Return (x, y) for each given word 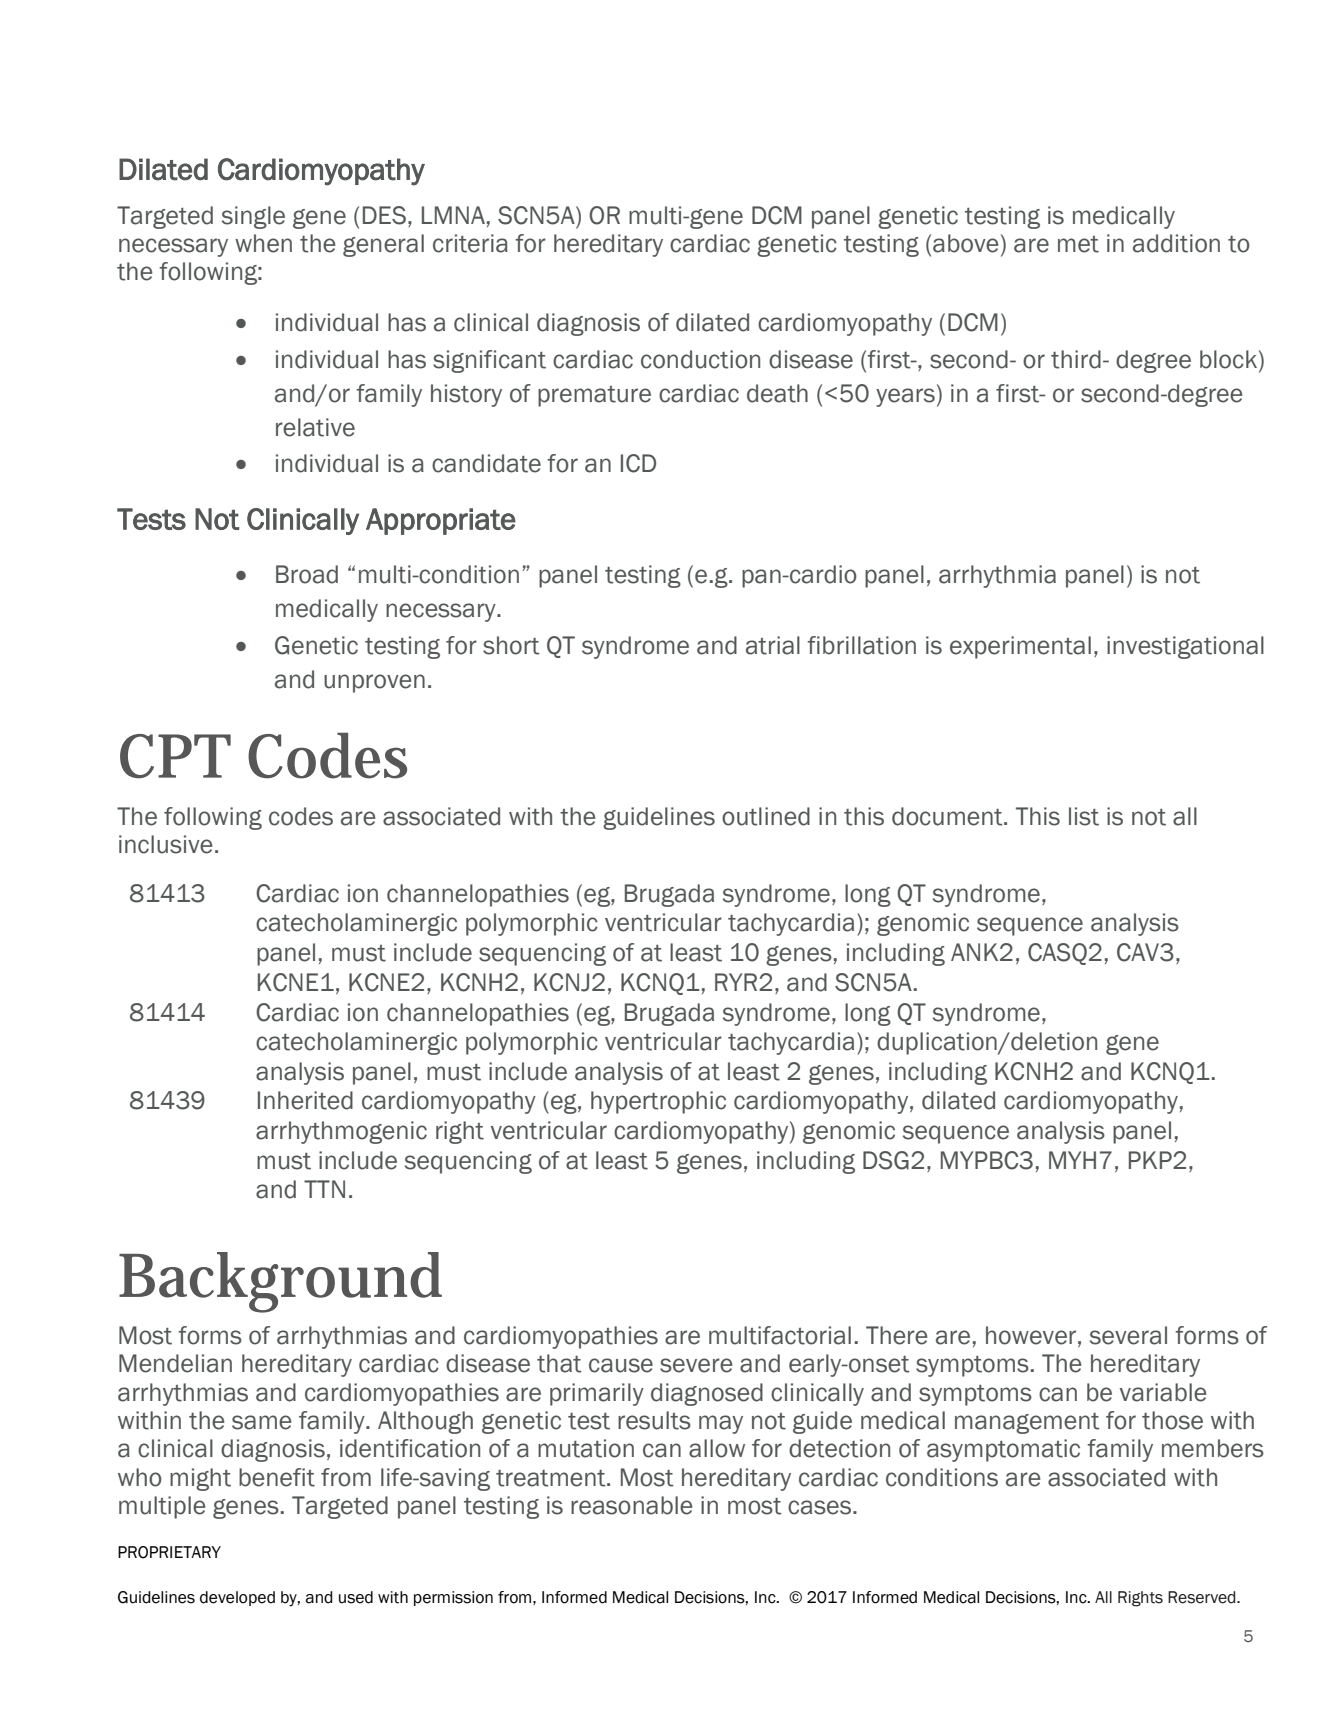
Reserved (1203, 1597)
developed (237, 1598)
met (1078, 244)
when (263, 243)
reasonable (632, 1505)
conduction (700, 359)
